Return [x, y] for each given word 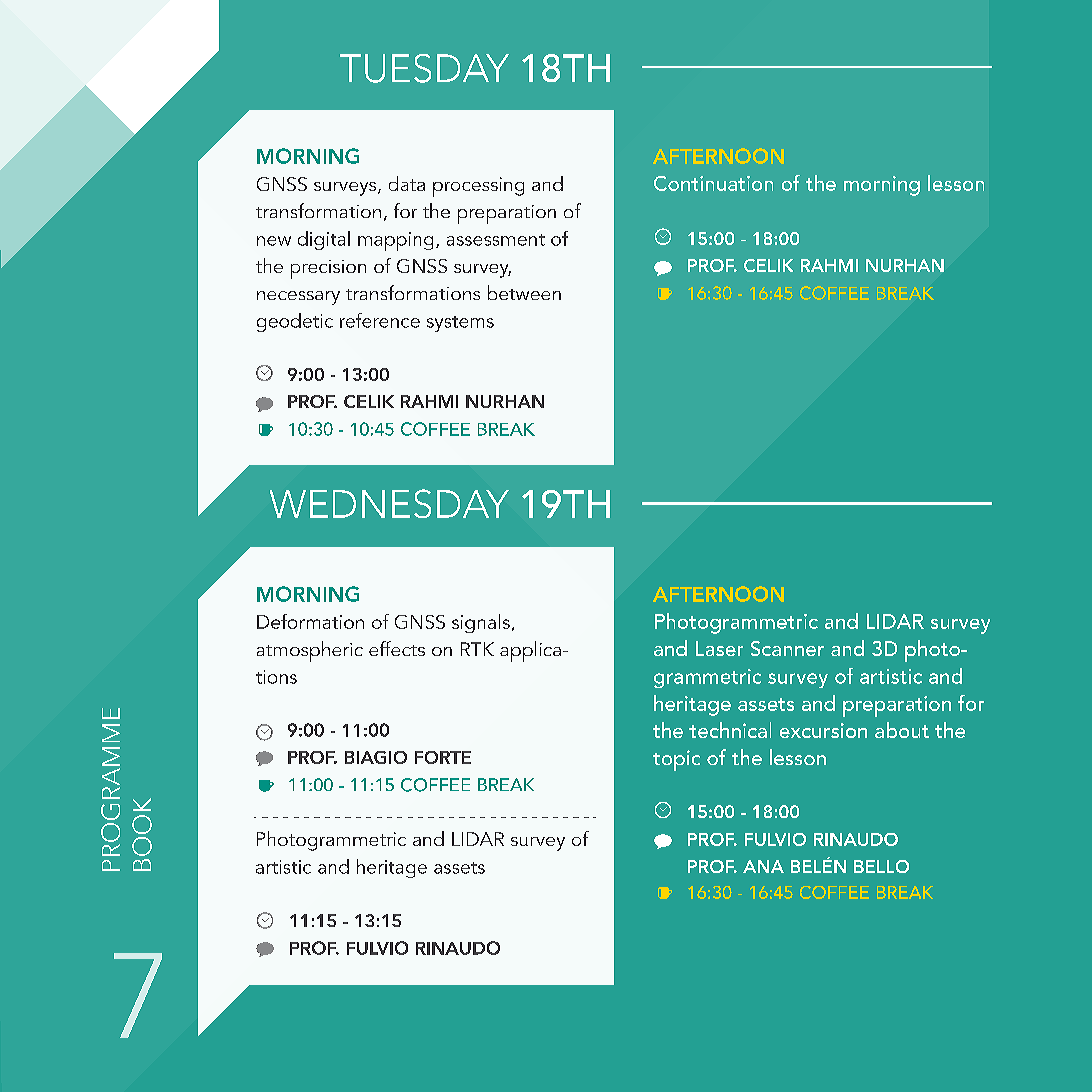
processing [478, 187]
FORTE [443, 757]
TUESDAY [424, 68]
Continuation [713, 183]
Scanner [787, 648]
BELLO [881, 866]
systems [460, 324]
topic [676, 760]
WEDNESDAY [389, 503]
